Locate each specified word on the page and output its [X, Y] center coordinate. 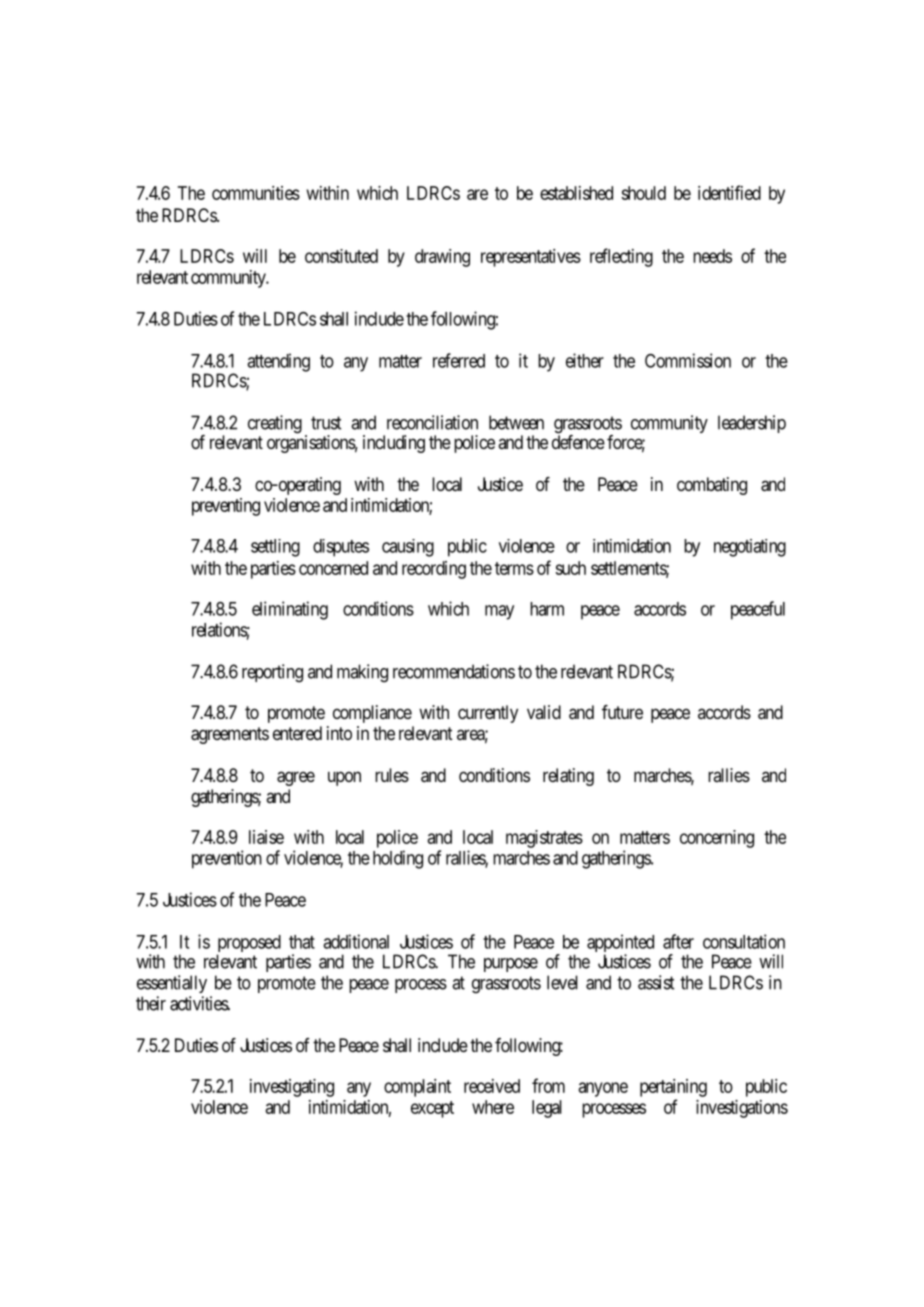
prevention [227, 859]
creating [275, 424]
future [622, 712]
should [643, 193]
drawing [442, 258]
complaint [417, 1088]
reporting [272, 673]
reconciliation [432, 422]
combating [712, 486]
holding [398, 859]
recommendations [454, 671]
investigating [292, 1088]
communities [256, 193]
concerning [717, 839]
